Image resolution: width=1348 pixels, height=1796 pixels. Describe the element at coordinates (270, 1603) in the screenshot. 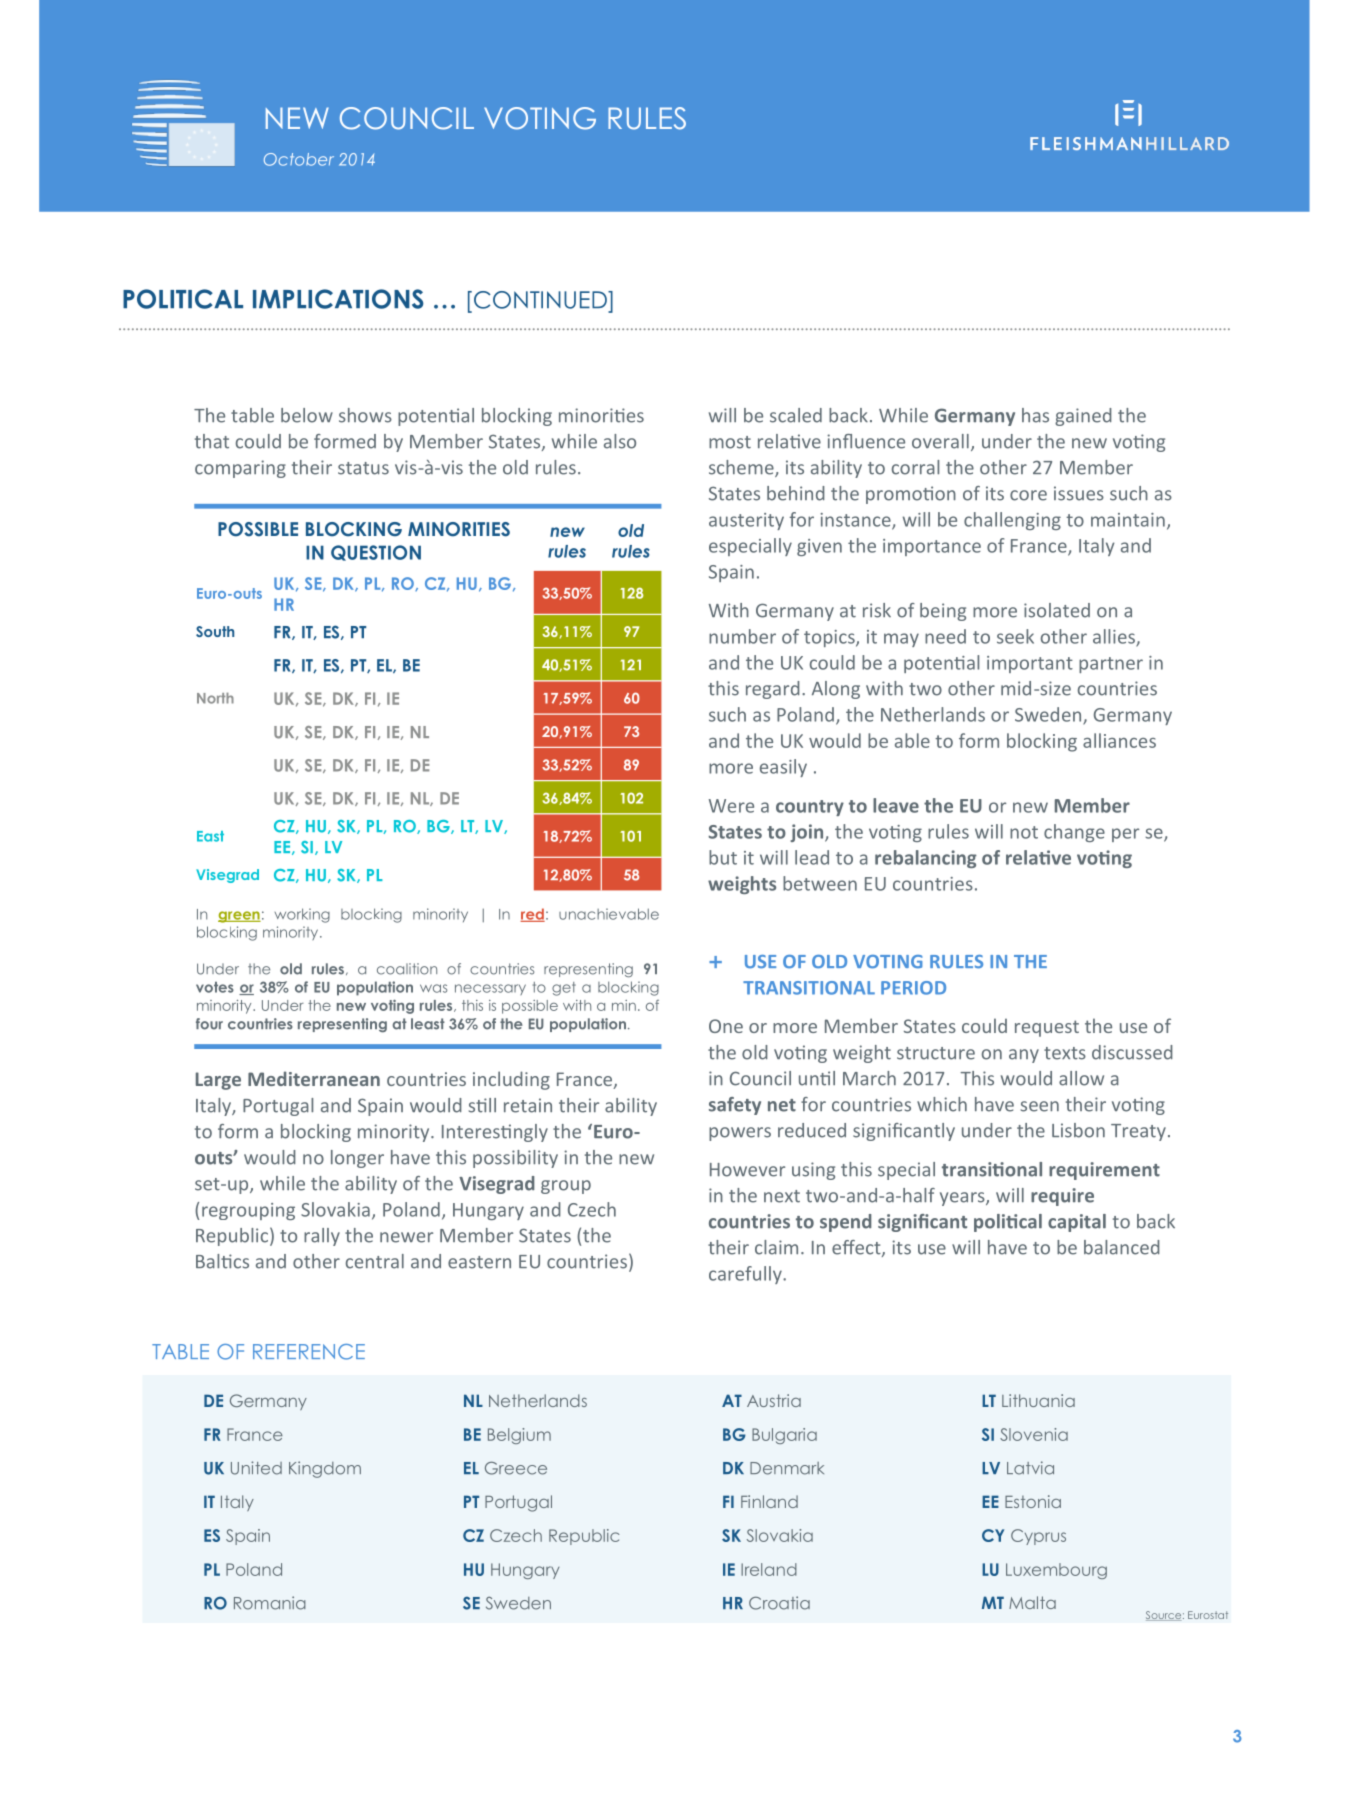

I see `Romania` at that location.
